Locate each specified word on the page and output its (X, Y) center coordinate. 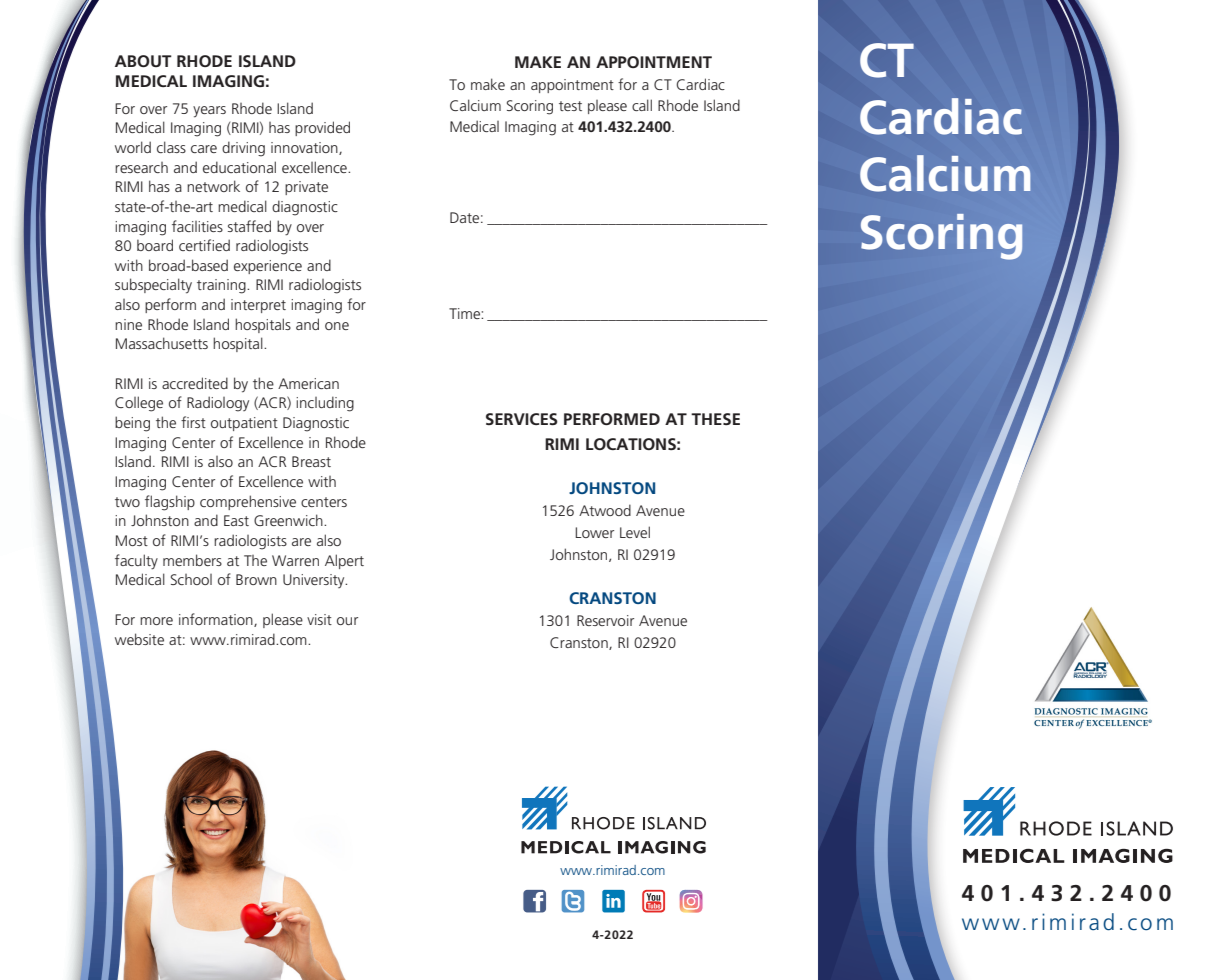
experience (268, 267)
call (642, 105)
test (570, 106)
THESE (715, 419)
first (193, 422)
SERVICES (522, 419)
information (217, 620)
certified (204, 245)
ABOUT (143, 61)
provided (322, 128)
